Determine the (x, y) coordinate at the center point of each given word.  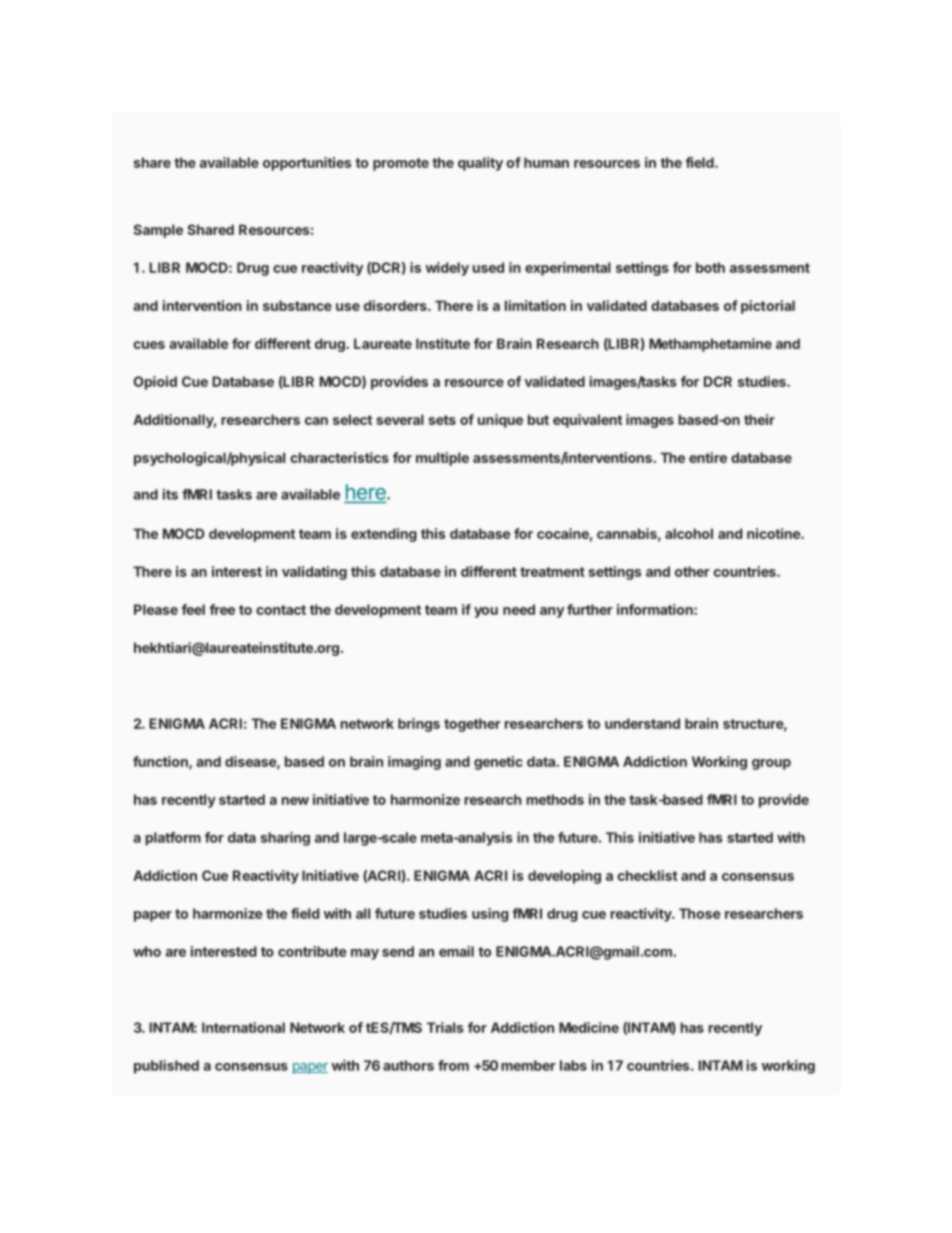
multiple (442, 459)
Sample (158, 231)
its (170, 494)
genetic (498, 763)
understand (642, 723)
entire (708, 457)
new (295, 801)
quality (480, 164)
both (710, 267)
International (243, 1027)
